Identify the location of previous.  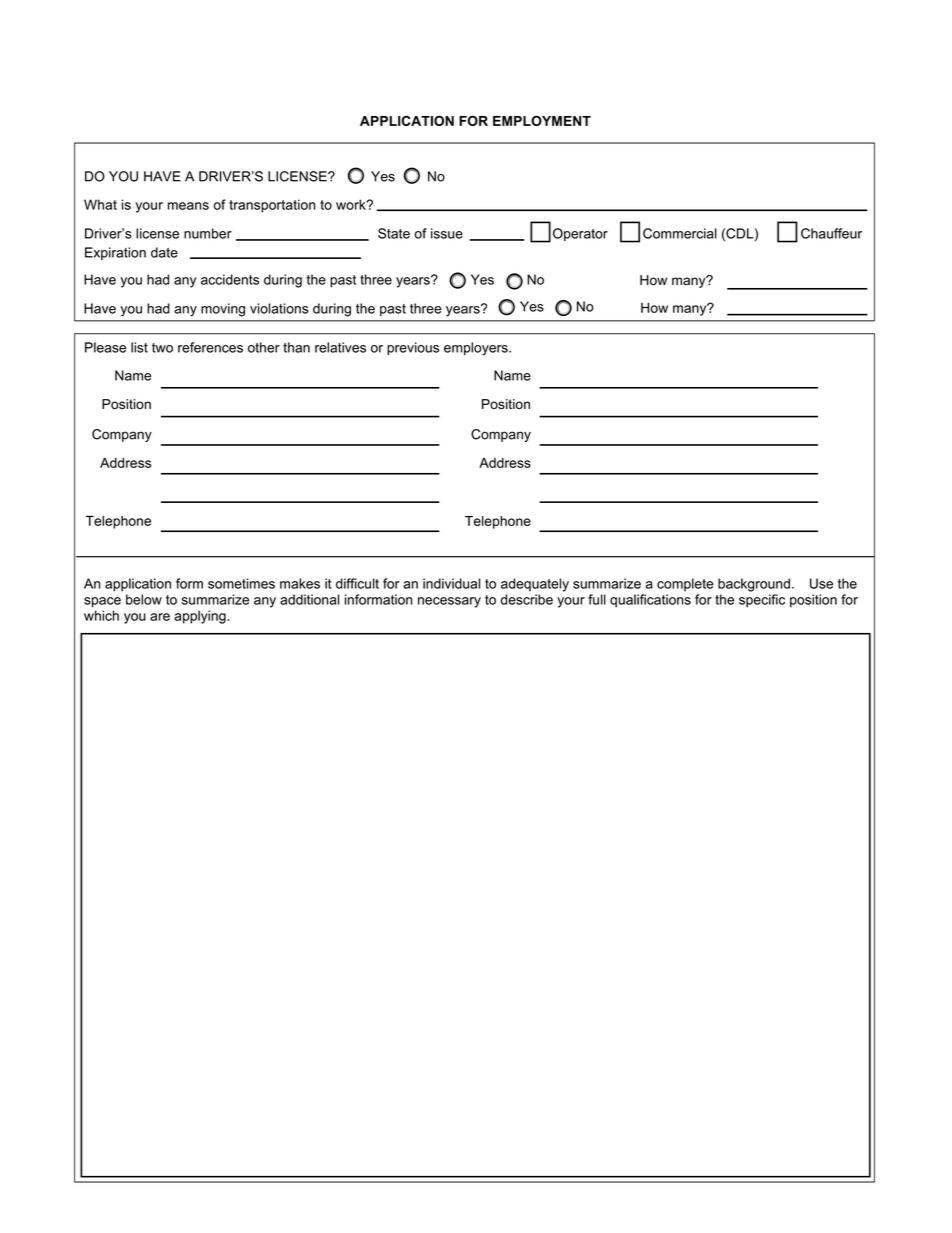
(413, 348).
